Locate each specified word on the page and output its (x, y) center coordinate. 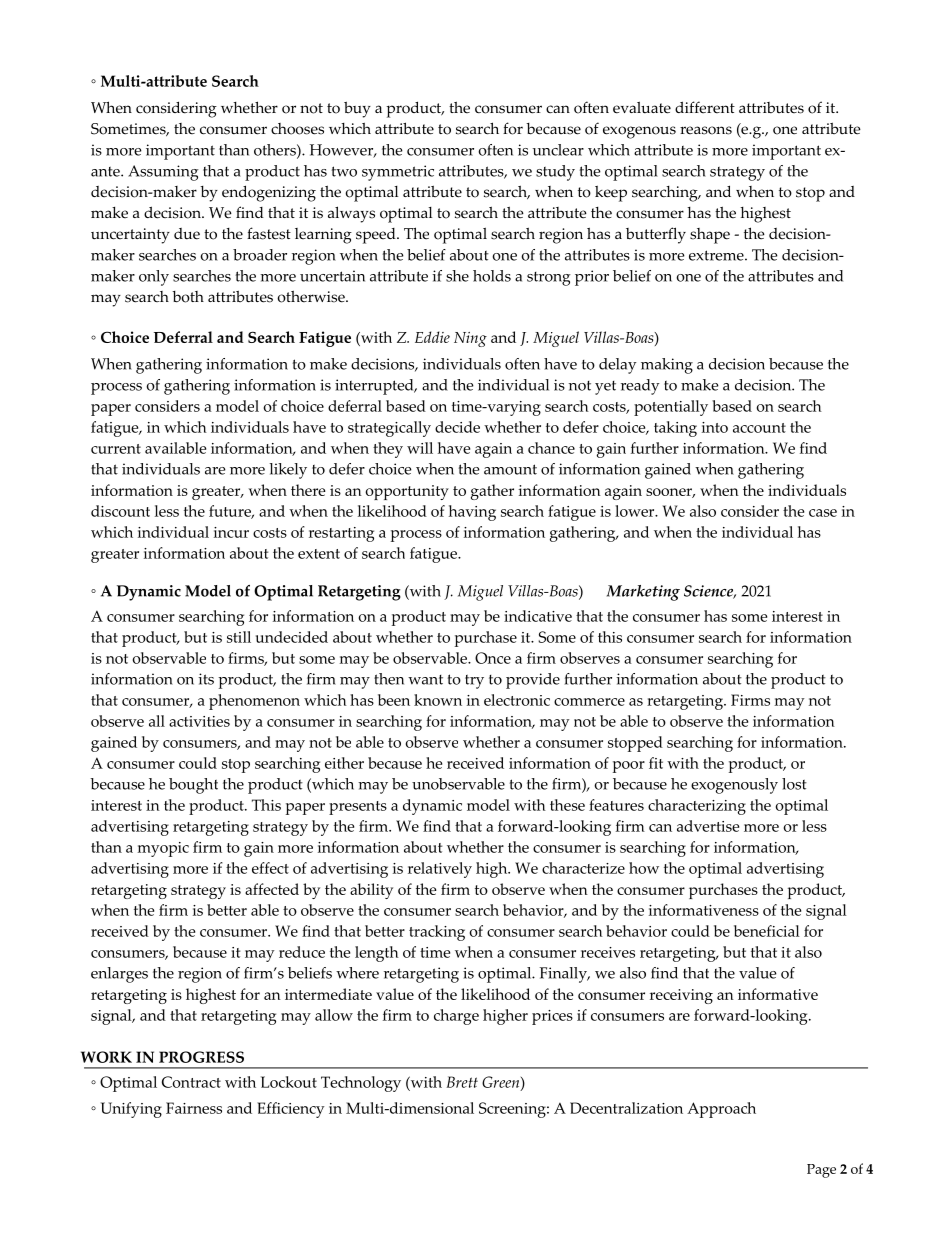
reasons (706, 130)
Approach (721, 1110)
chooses (297, 129)
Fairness (194, 1108)
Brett (462, 1082)
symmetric (398, 173)
